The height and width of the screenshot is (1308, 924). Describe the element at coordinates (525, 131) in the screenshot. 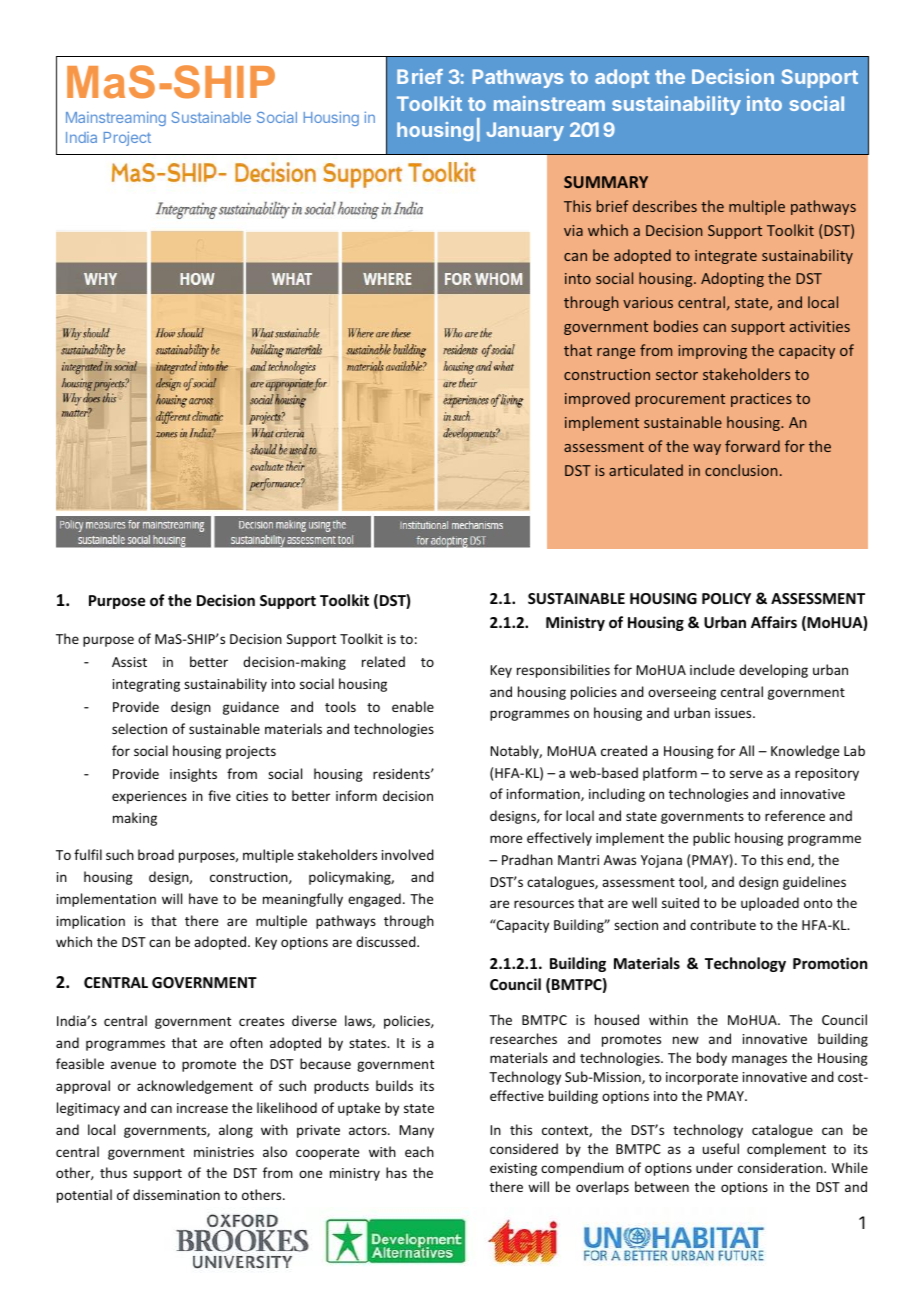

I see `January` at that location.
